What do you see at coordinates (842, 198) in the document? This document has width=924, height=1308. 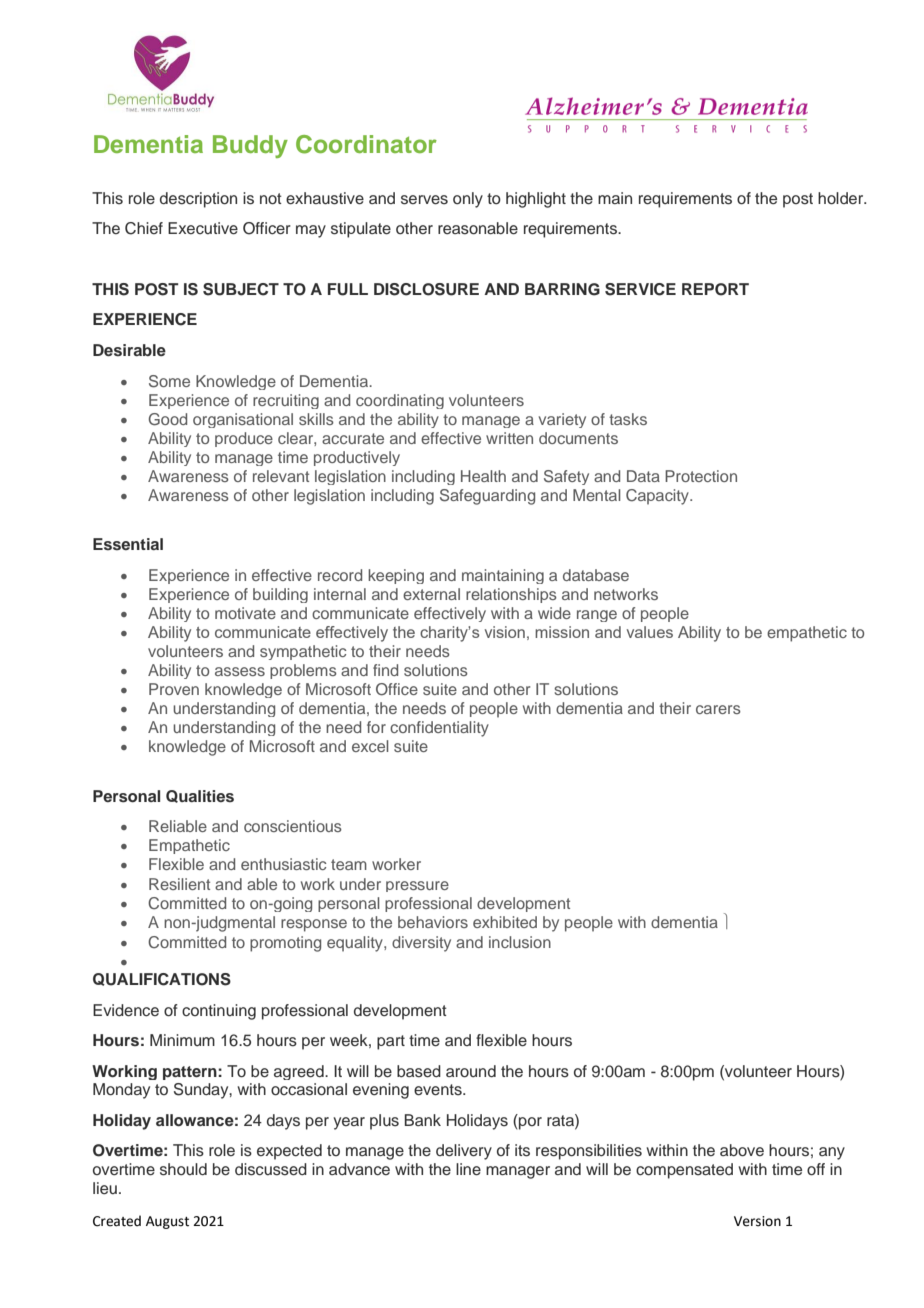 I see `holder` at bounding box center [842, 198].
